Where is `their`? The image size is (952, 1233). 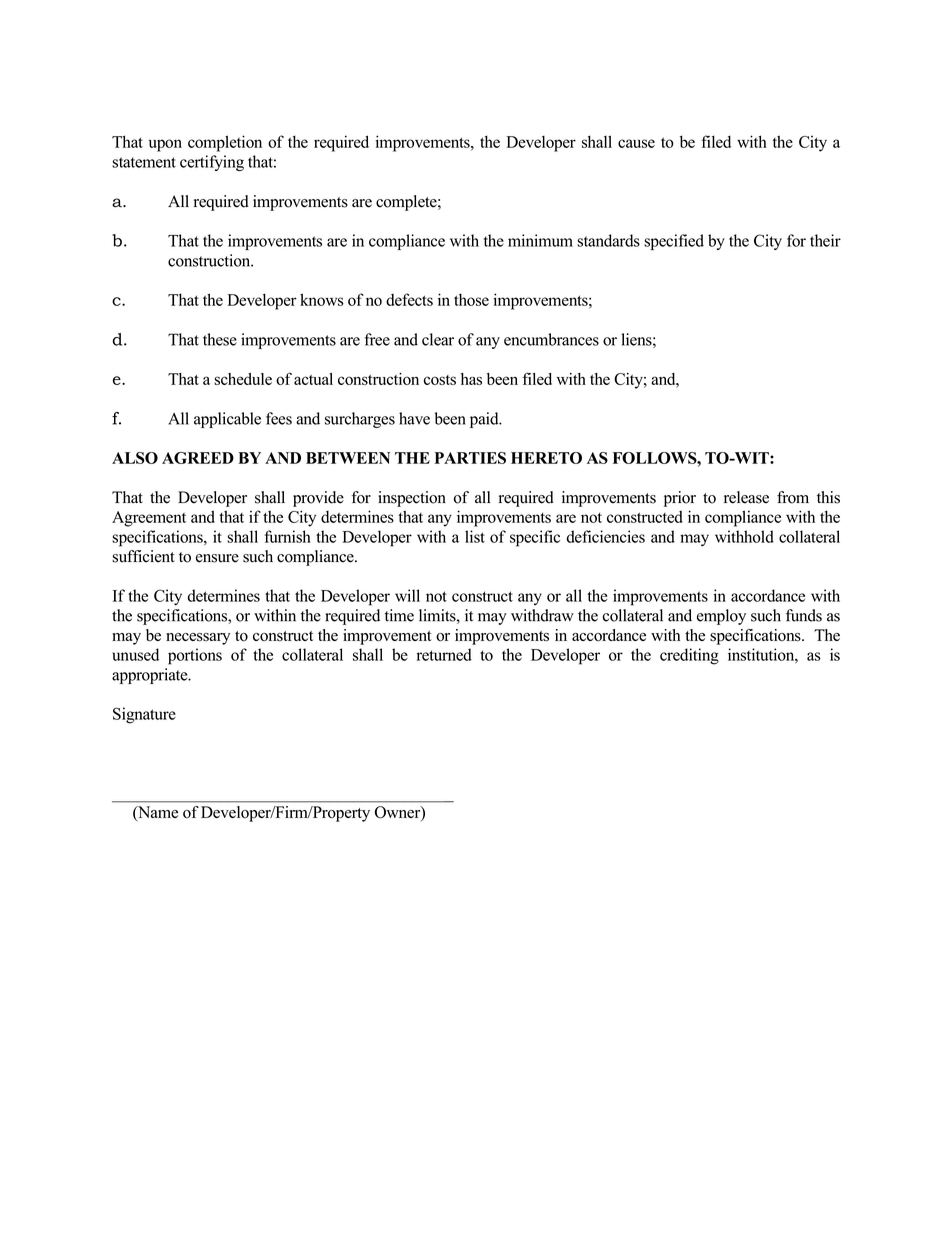 their is located at coordinates (825, 240).
